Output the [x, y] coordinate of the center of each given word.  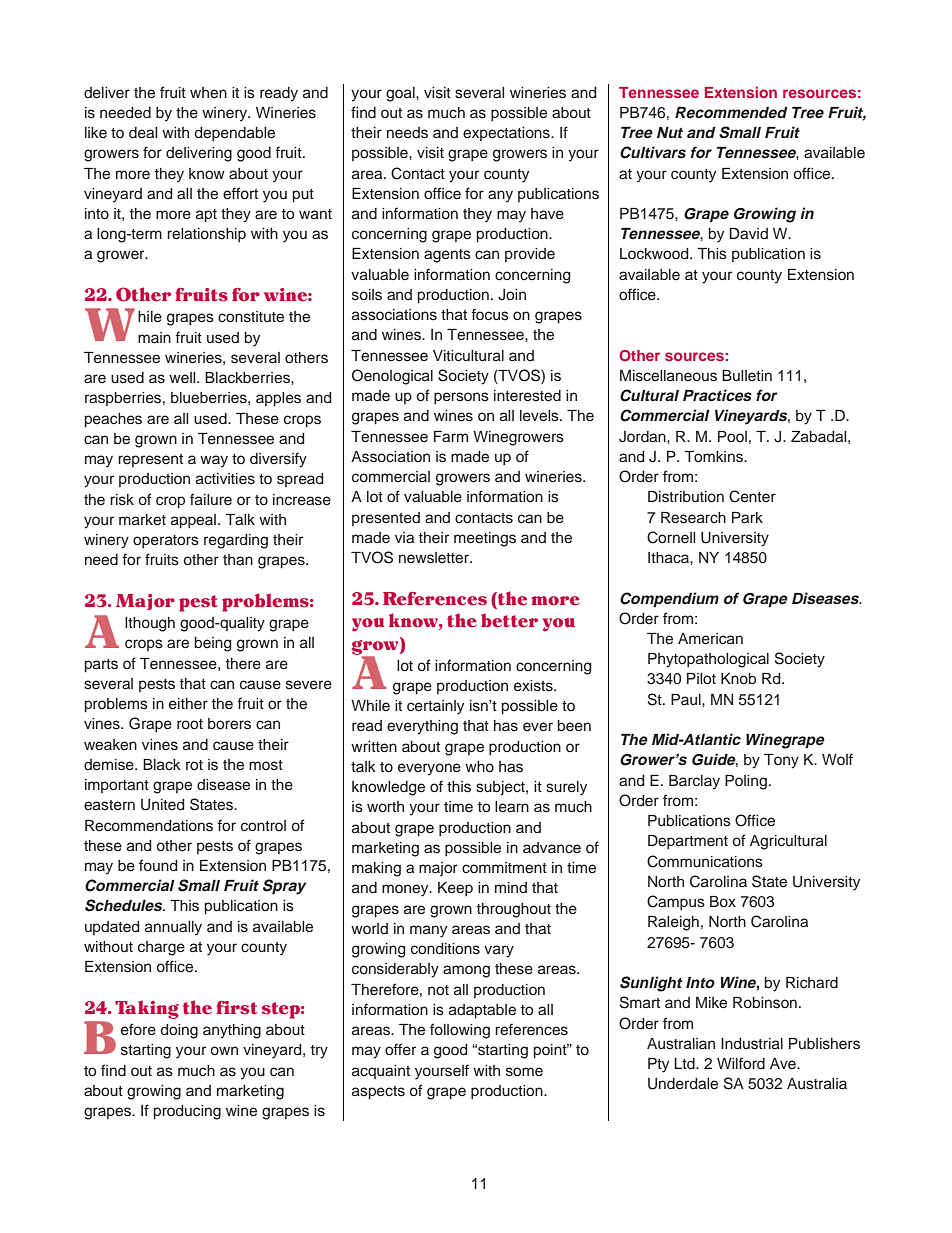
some [524, 1072]
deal [143, 133]
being [213, 644]
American [710, 639]
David [749, 233]
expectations [507, 134]
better [509, 620]
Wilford [741, 1063]
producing [187, 1112]
